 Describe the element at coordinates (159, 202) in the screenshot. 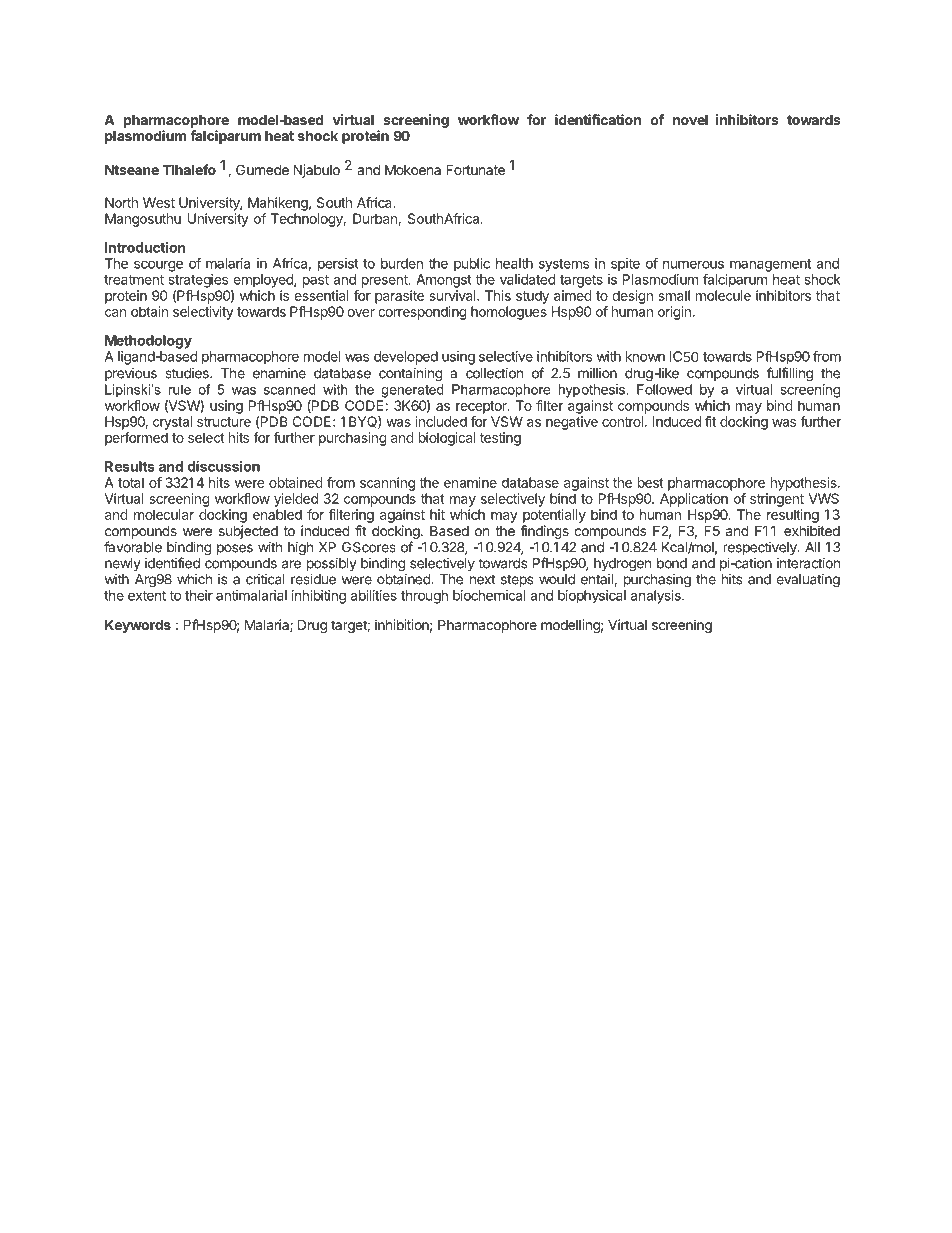

I see `West` at that location.
